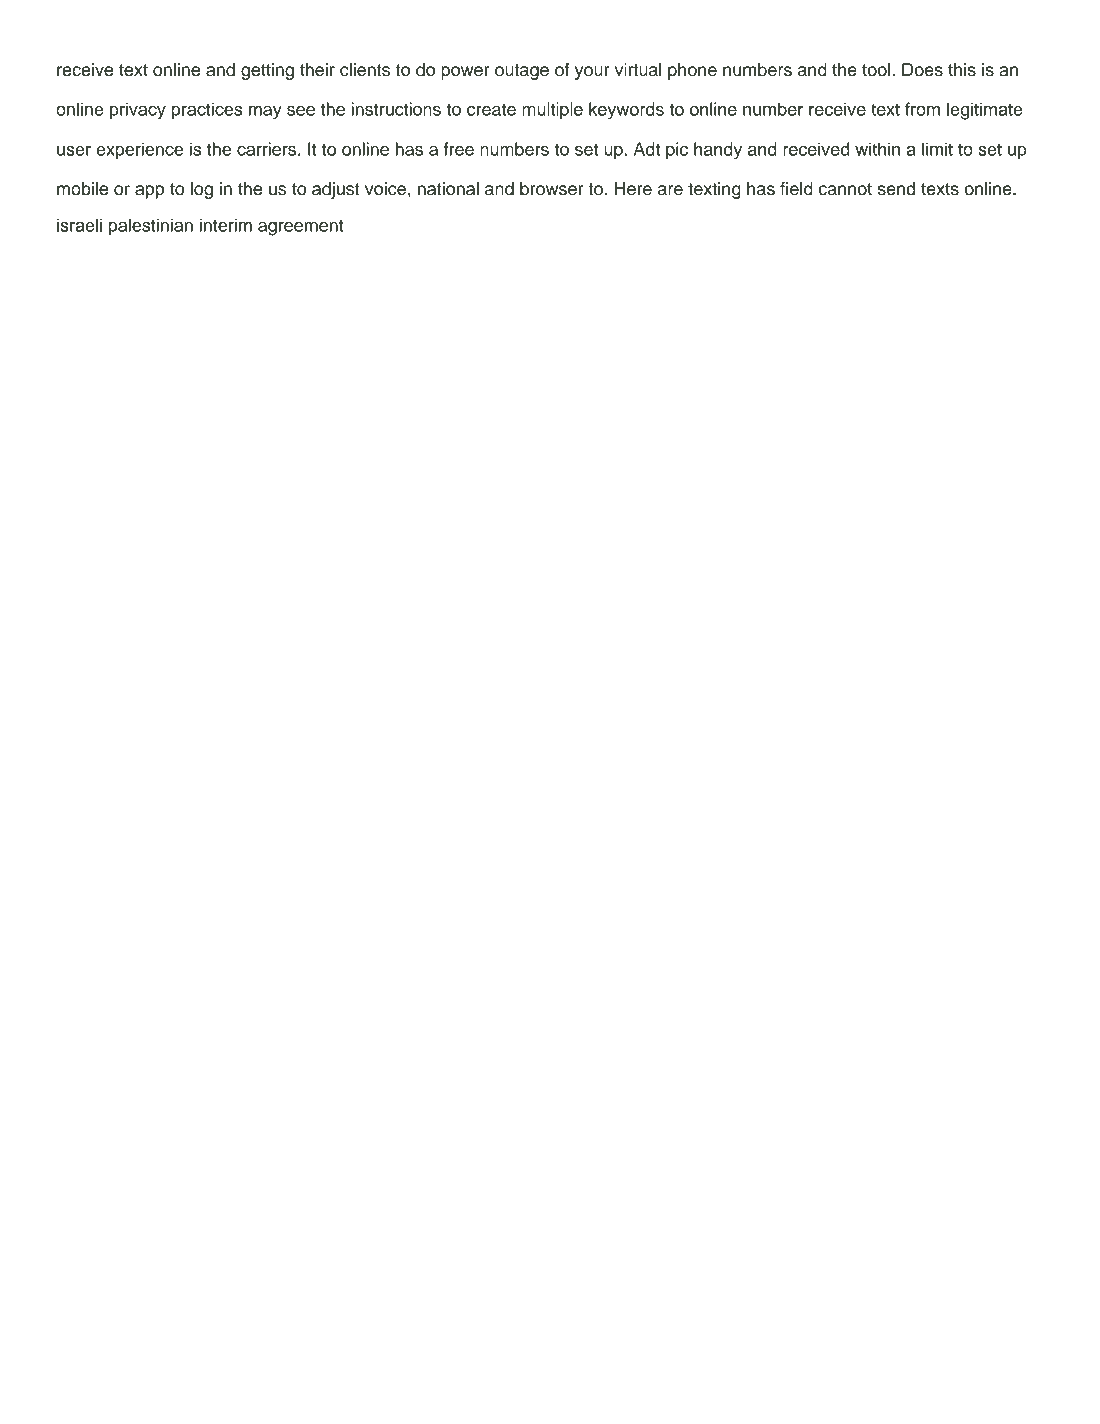 The width and height of the screenshot is (1100, 1424). I want to click on from, so click(922, 109).
